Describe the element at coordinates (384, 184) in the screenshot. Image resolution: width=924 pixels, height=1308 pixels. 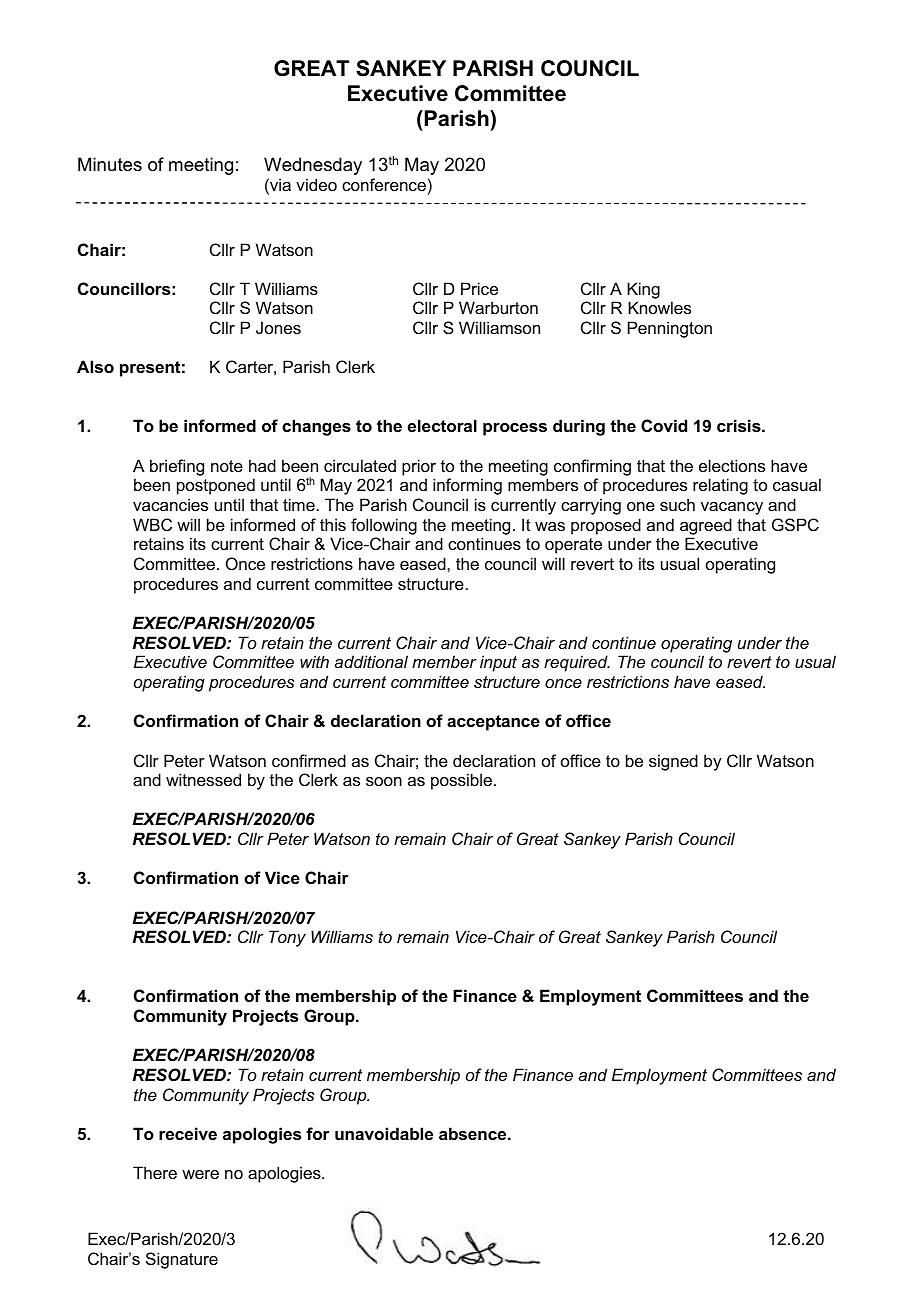
I see `conference` at that location.
